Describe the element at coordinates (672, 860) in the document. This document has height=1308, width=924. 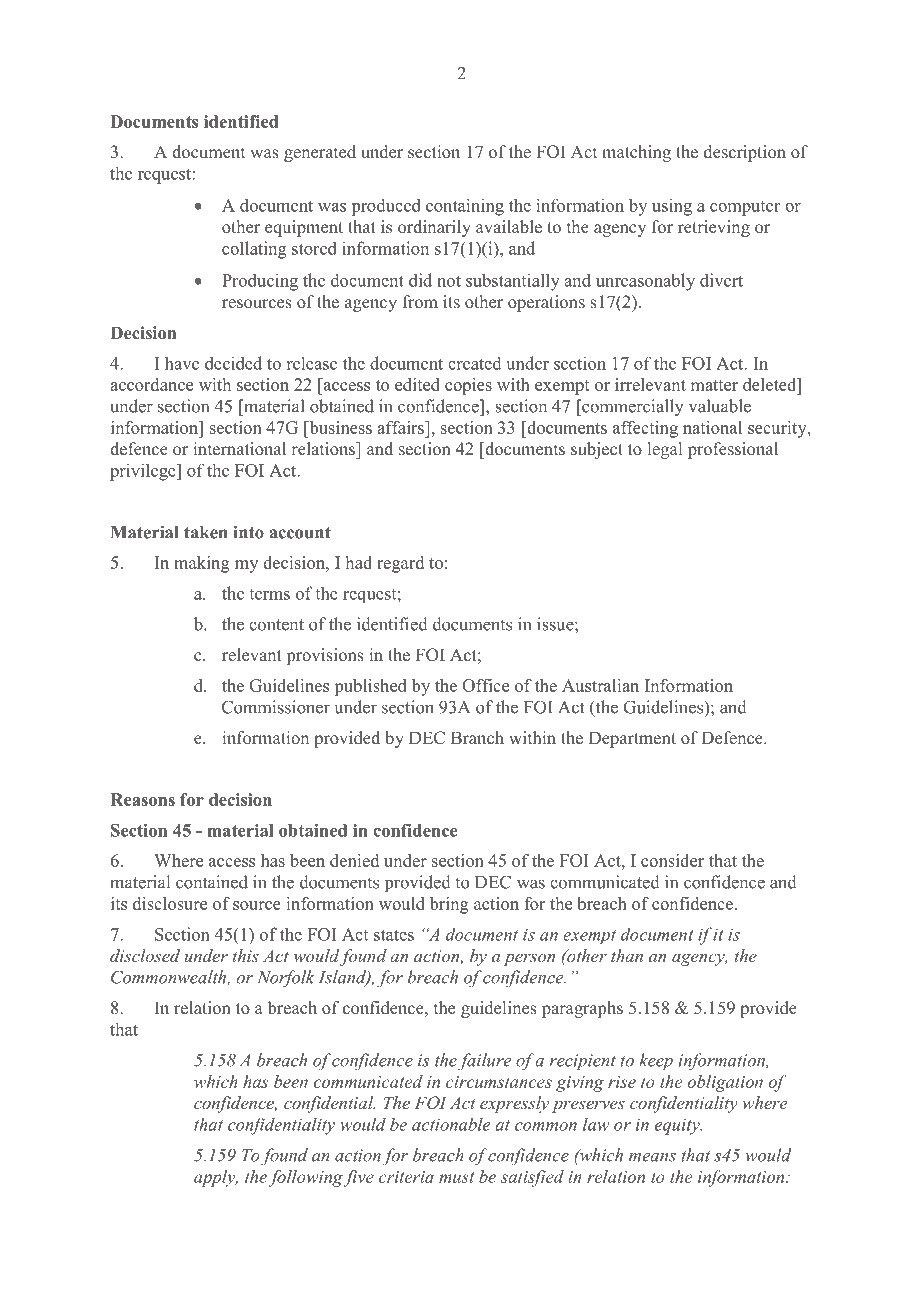
I see `consider` at that location.
